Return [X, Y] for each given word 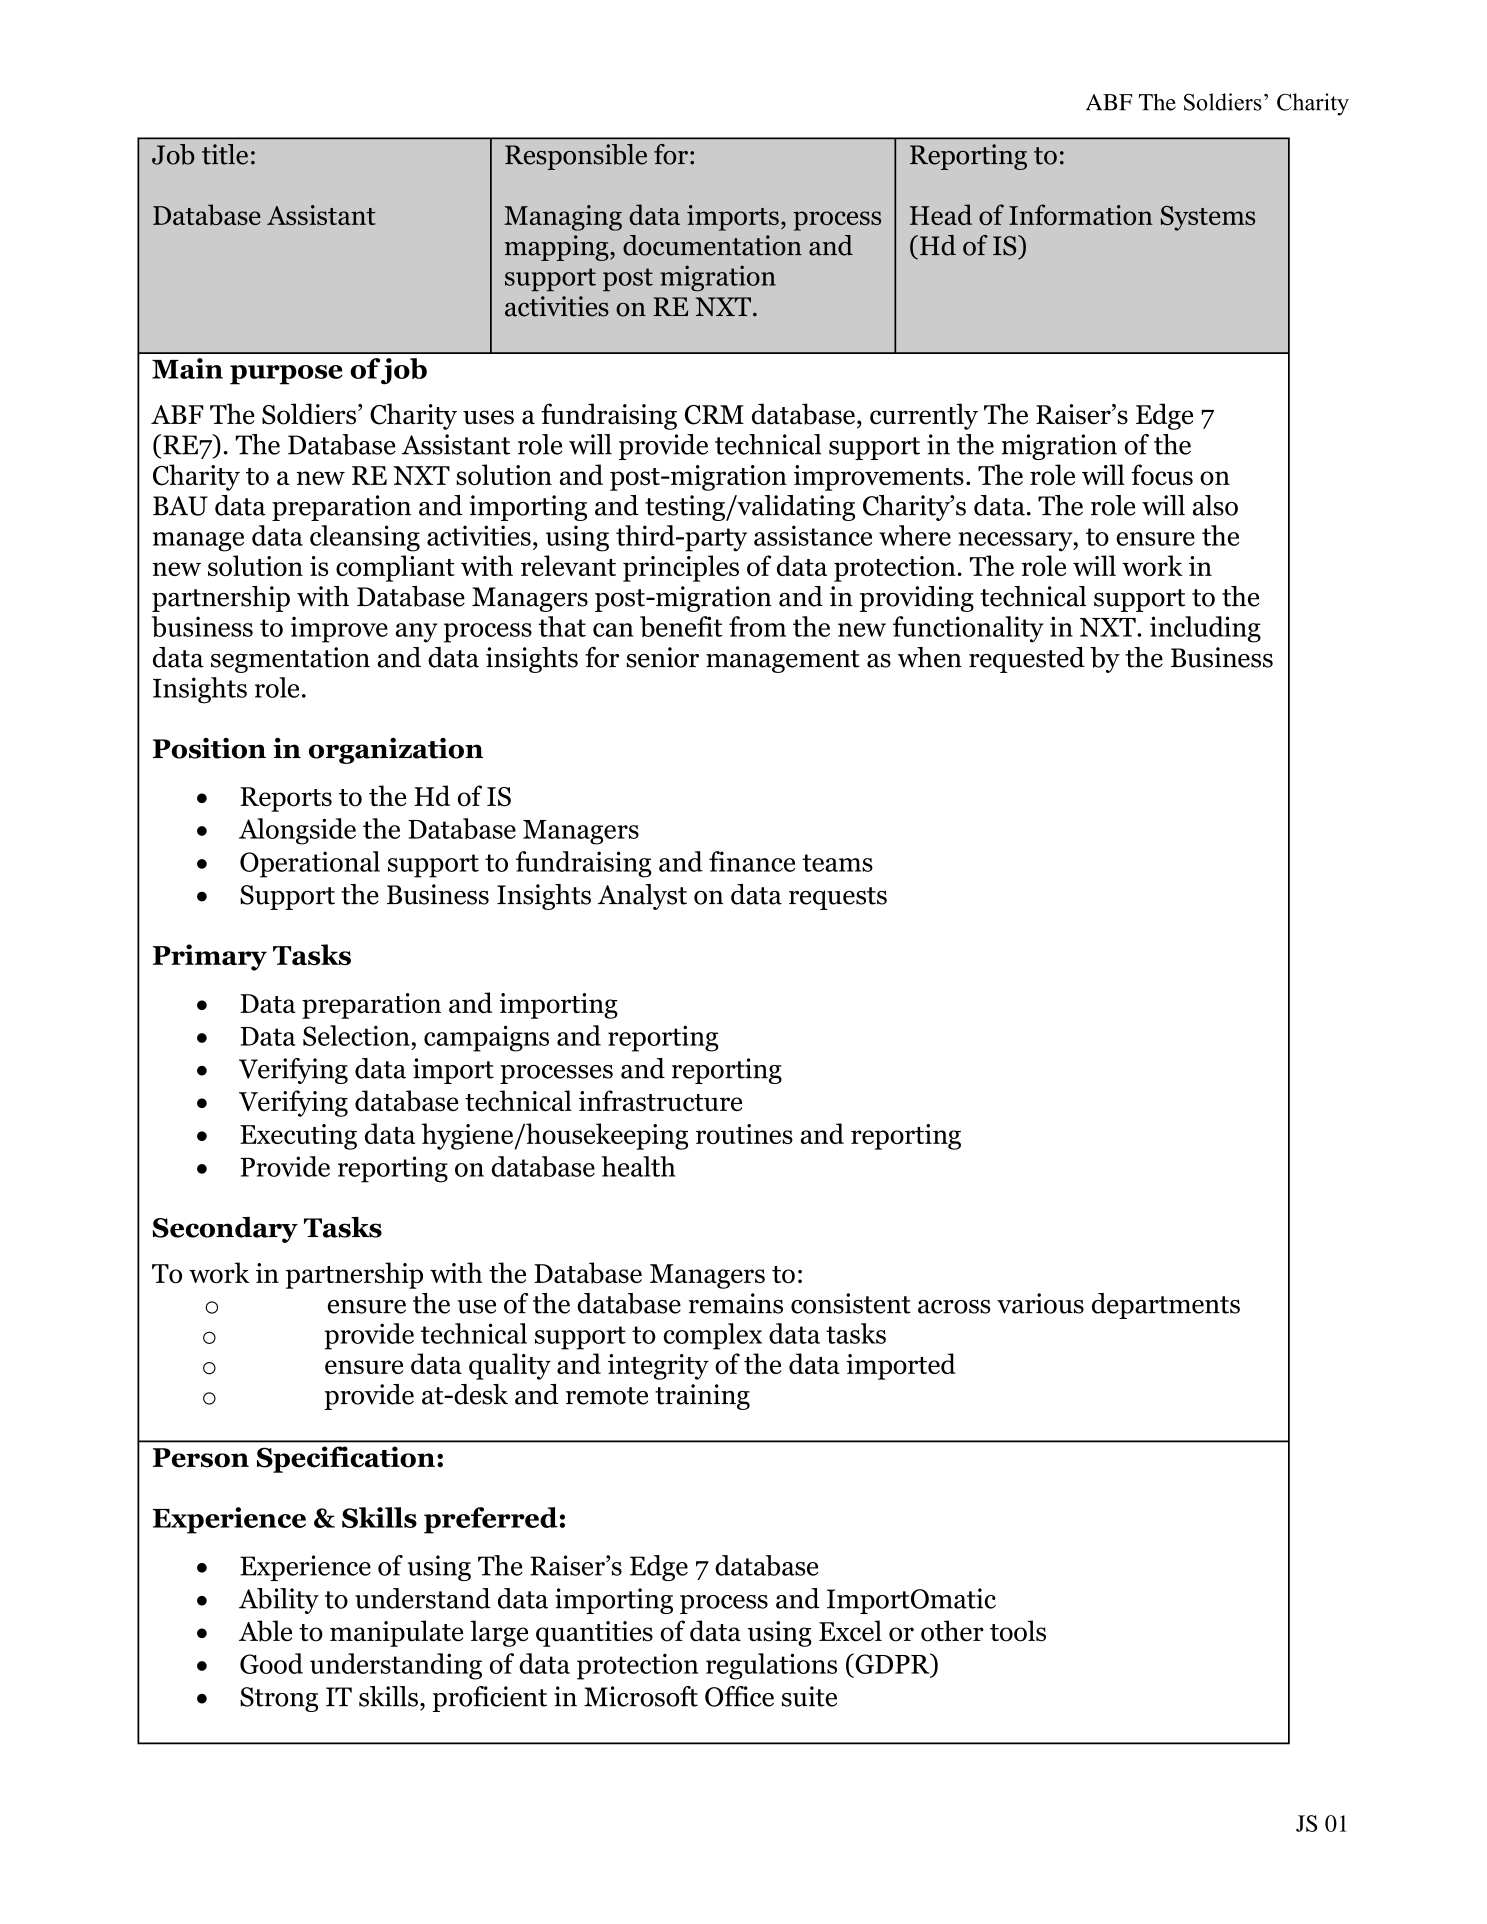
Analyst [642, 897]
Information [1081, 214]
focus [1162, 475]
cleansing [365, 538]
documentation [712, 245]
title [225, 154]
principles [681, 568]
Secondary [225, 1230]
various [1040, 1303]
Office [739, 1696]
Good [271, 1663]
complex [713, 1336]
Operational [310, 864]
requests [838, 898]
